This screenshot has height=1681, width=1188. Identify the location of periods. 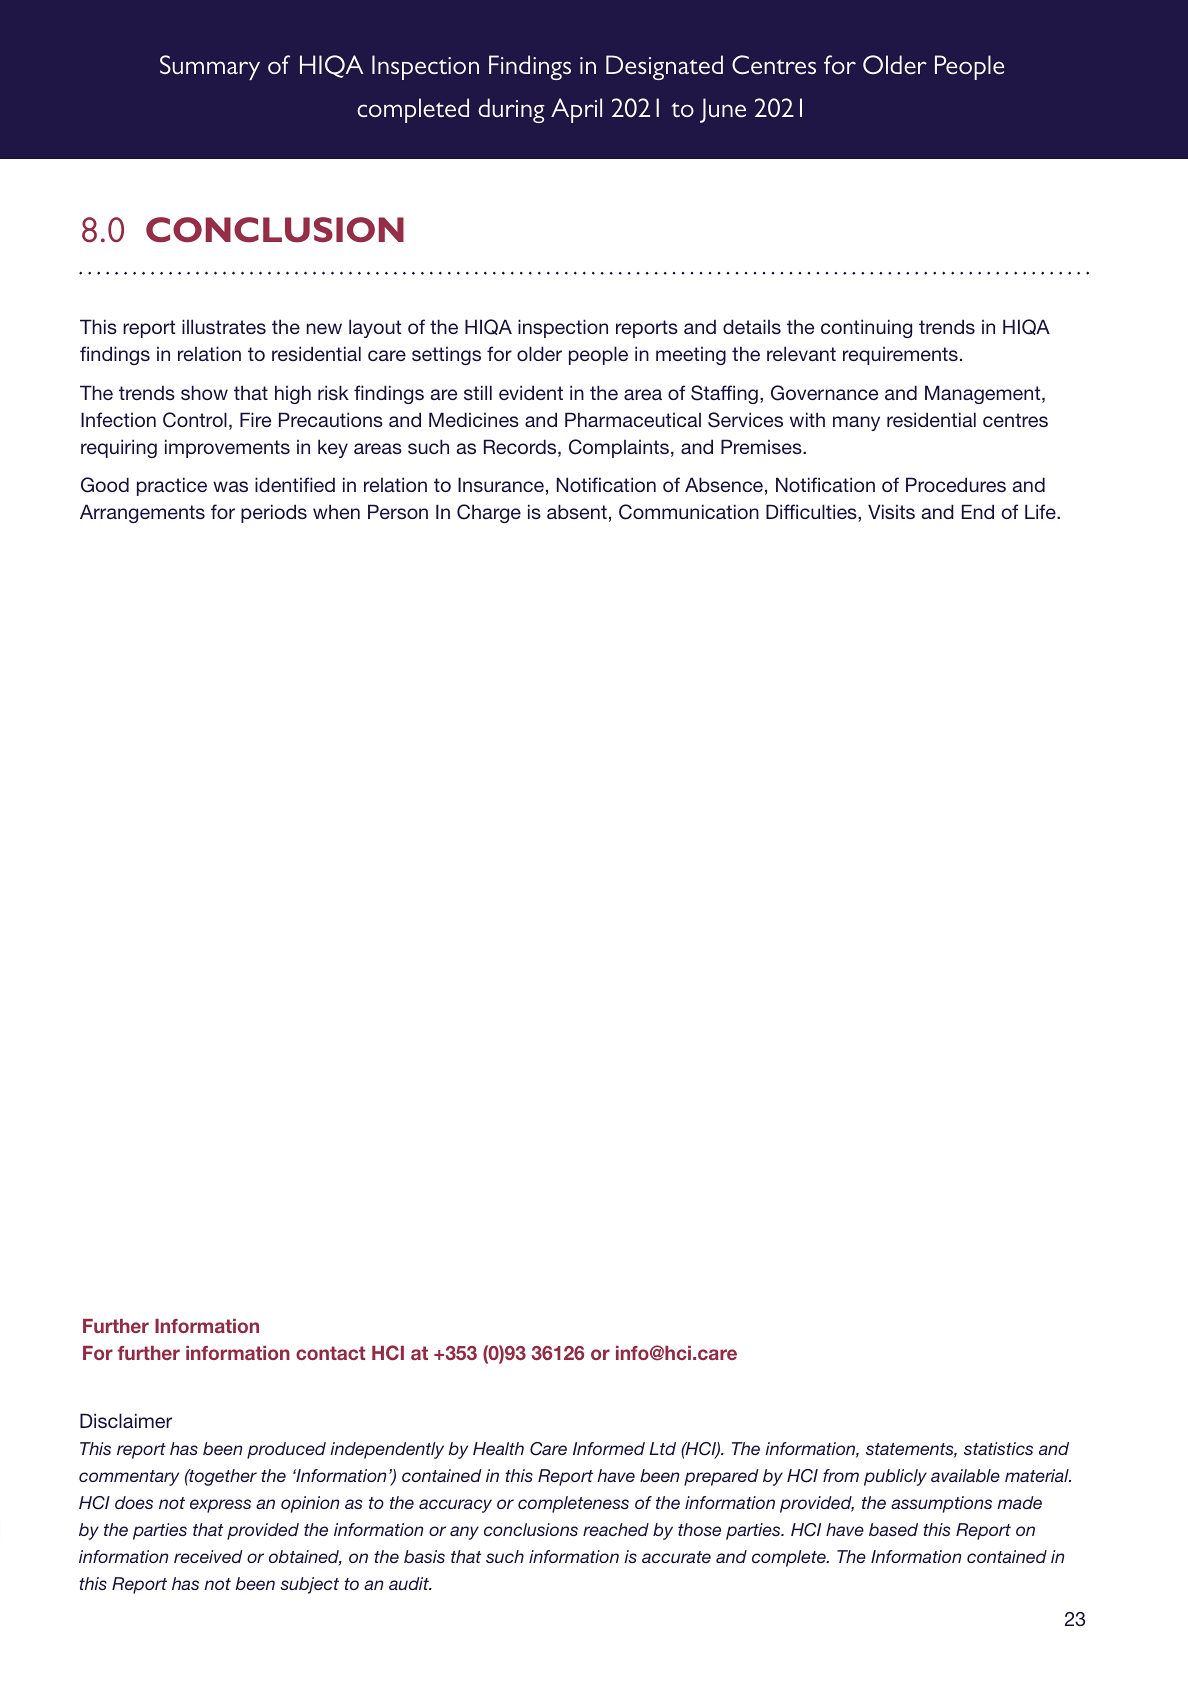
(274, 513).
